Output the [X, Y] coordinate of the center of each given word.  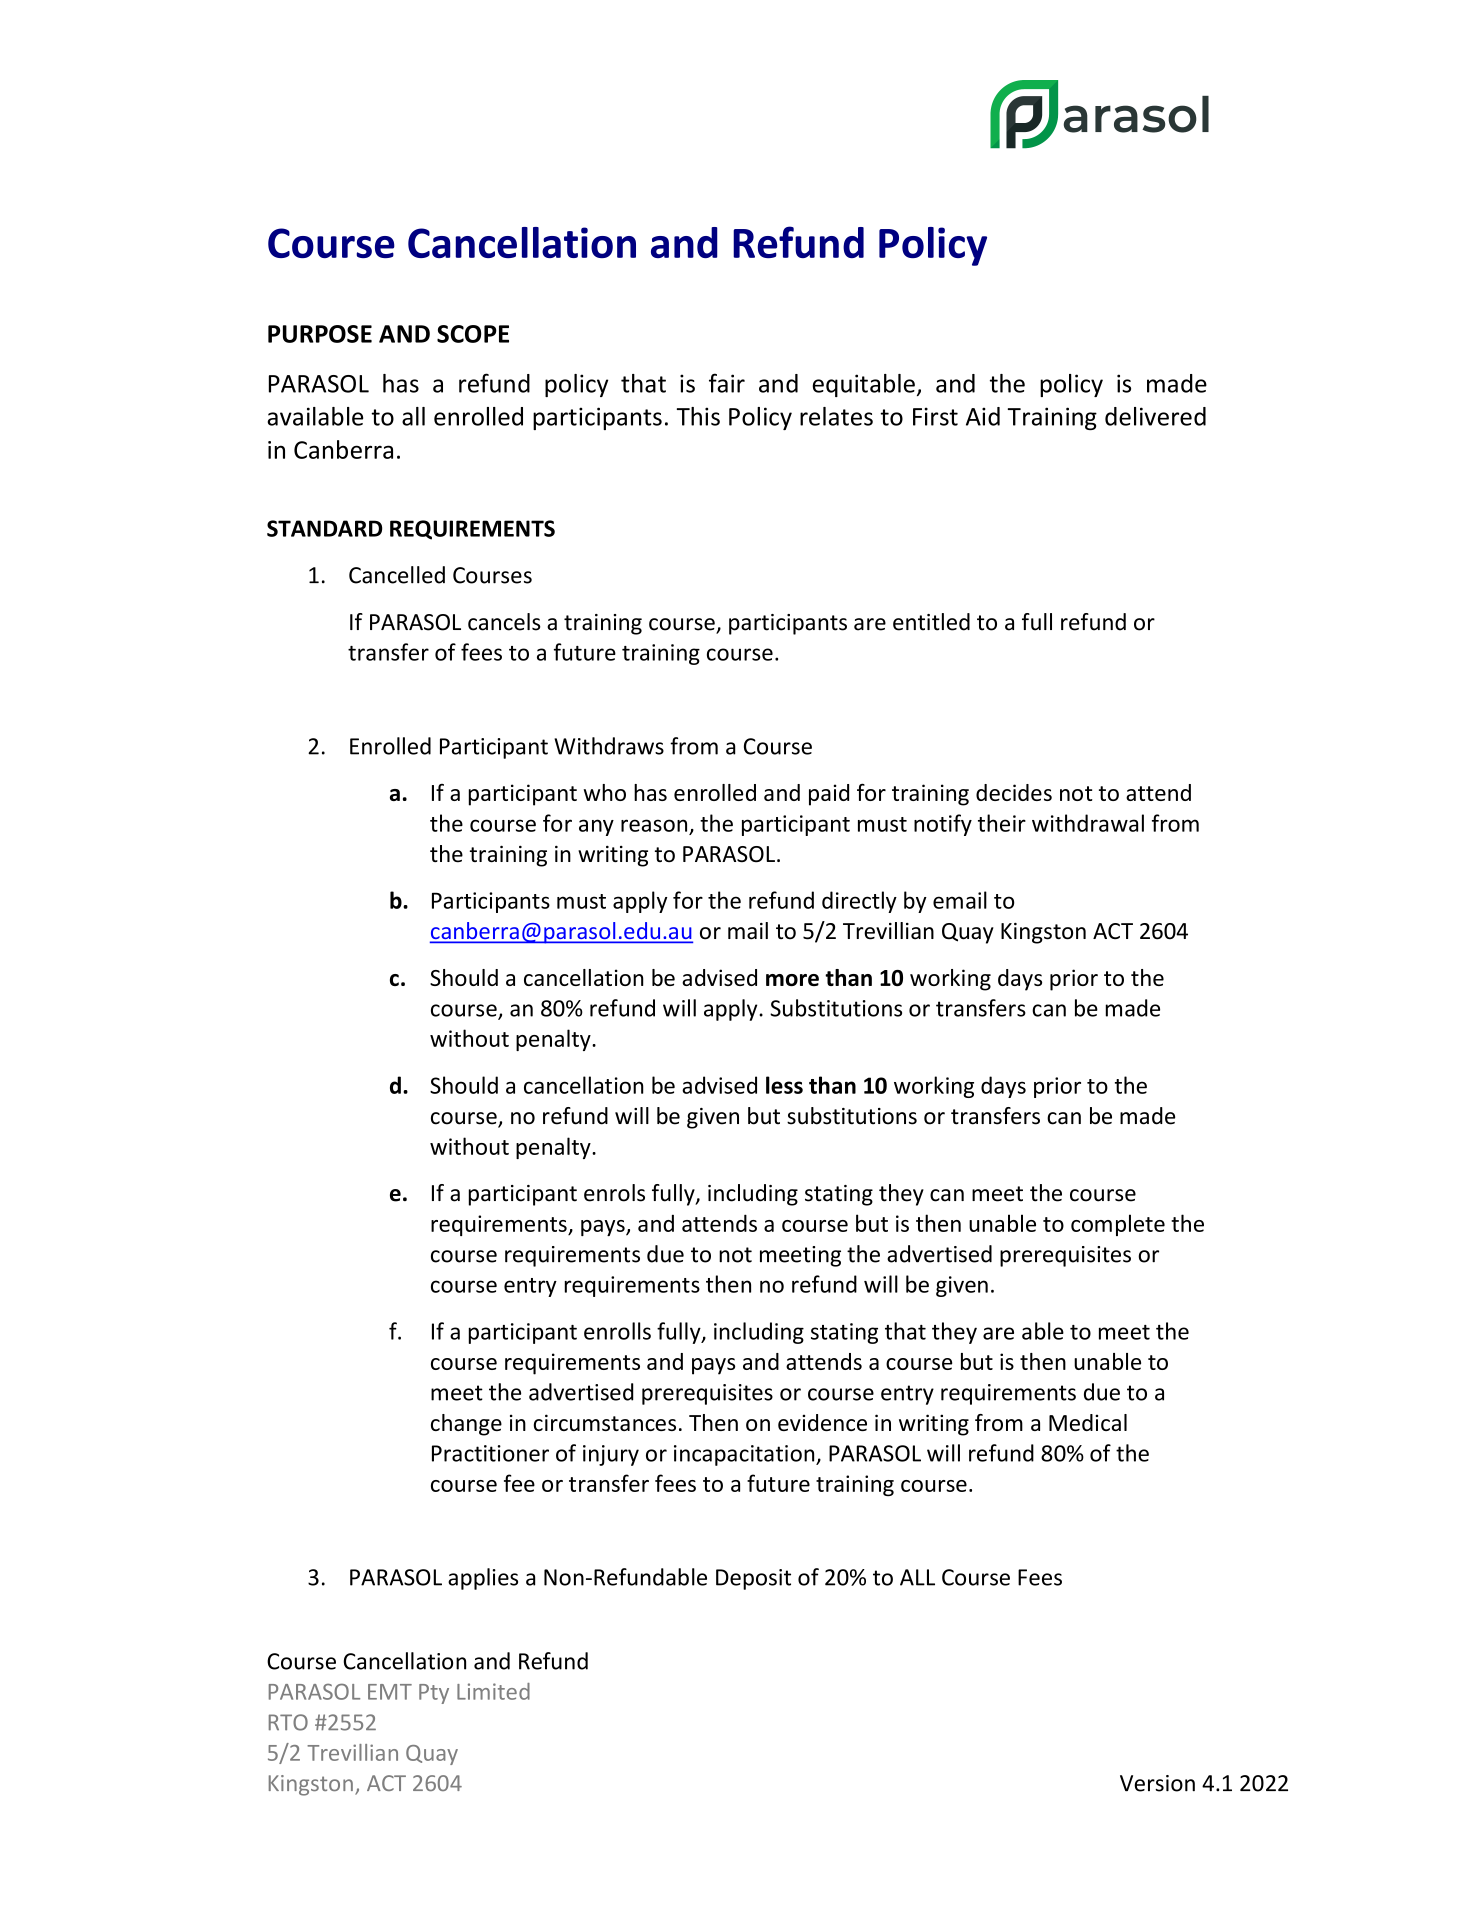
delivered [1155, 416]
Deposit [753, 1579]
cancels [504, 622]
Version [1157, 1783]
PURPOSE [320, 334]
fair [727, 383]
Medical [1088, 1422]
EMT [390, 1692]
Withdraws [609, 746]
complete [1118, 1225]
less [784, 1085]
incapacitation [745, 1455]
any [596, 827]
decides [1014, 792]
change [466, 1425]
